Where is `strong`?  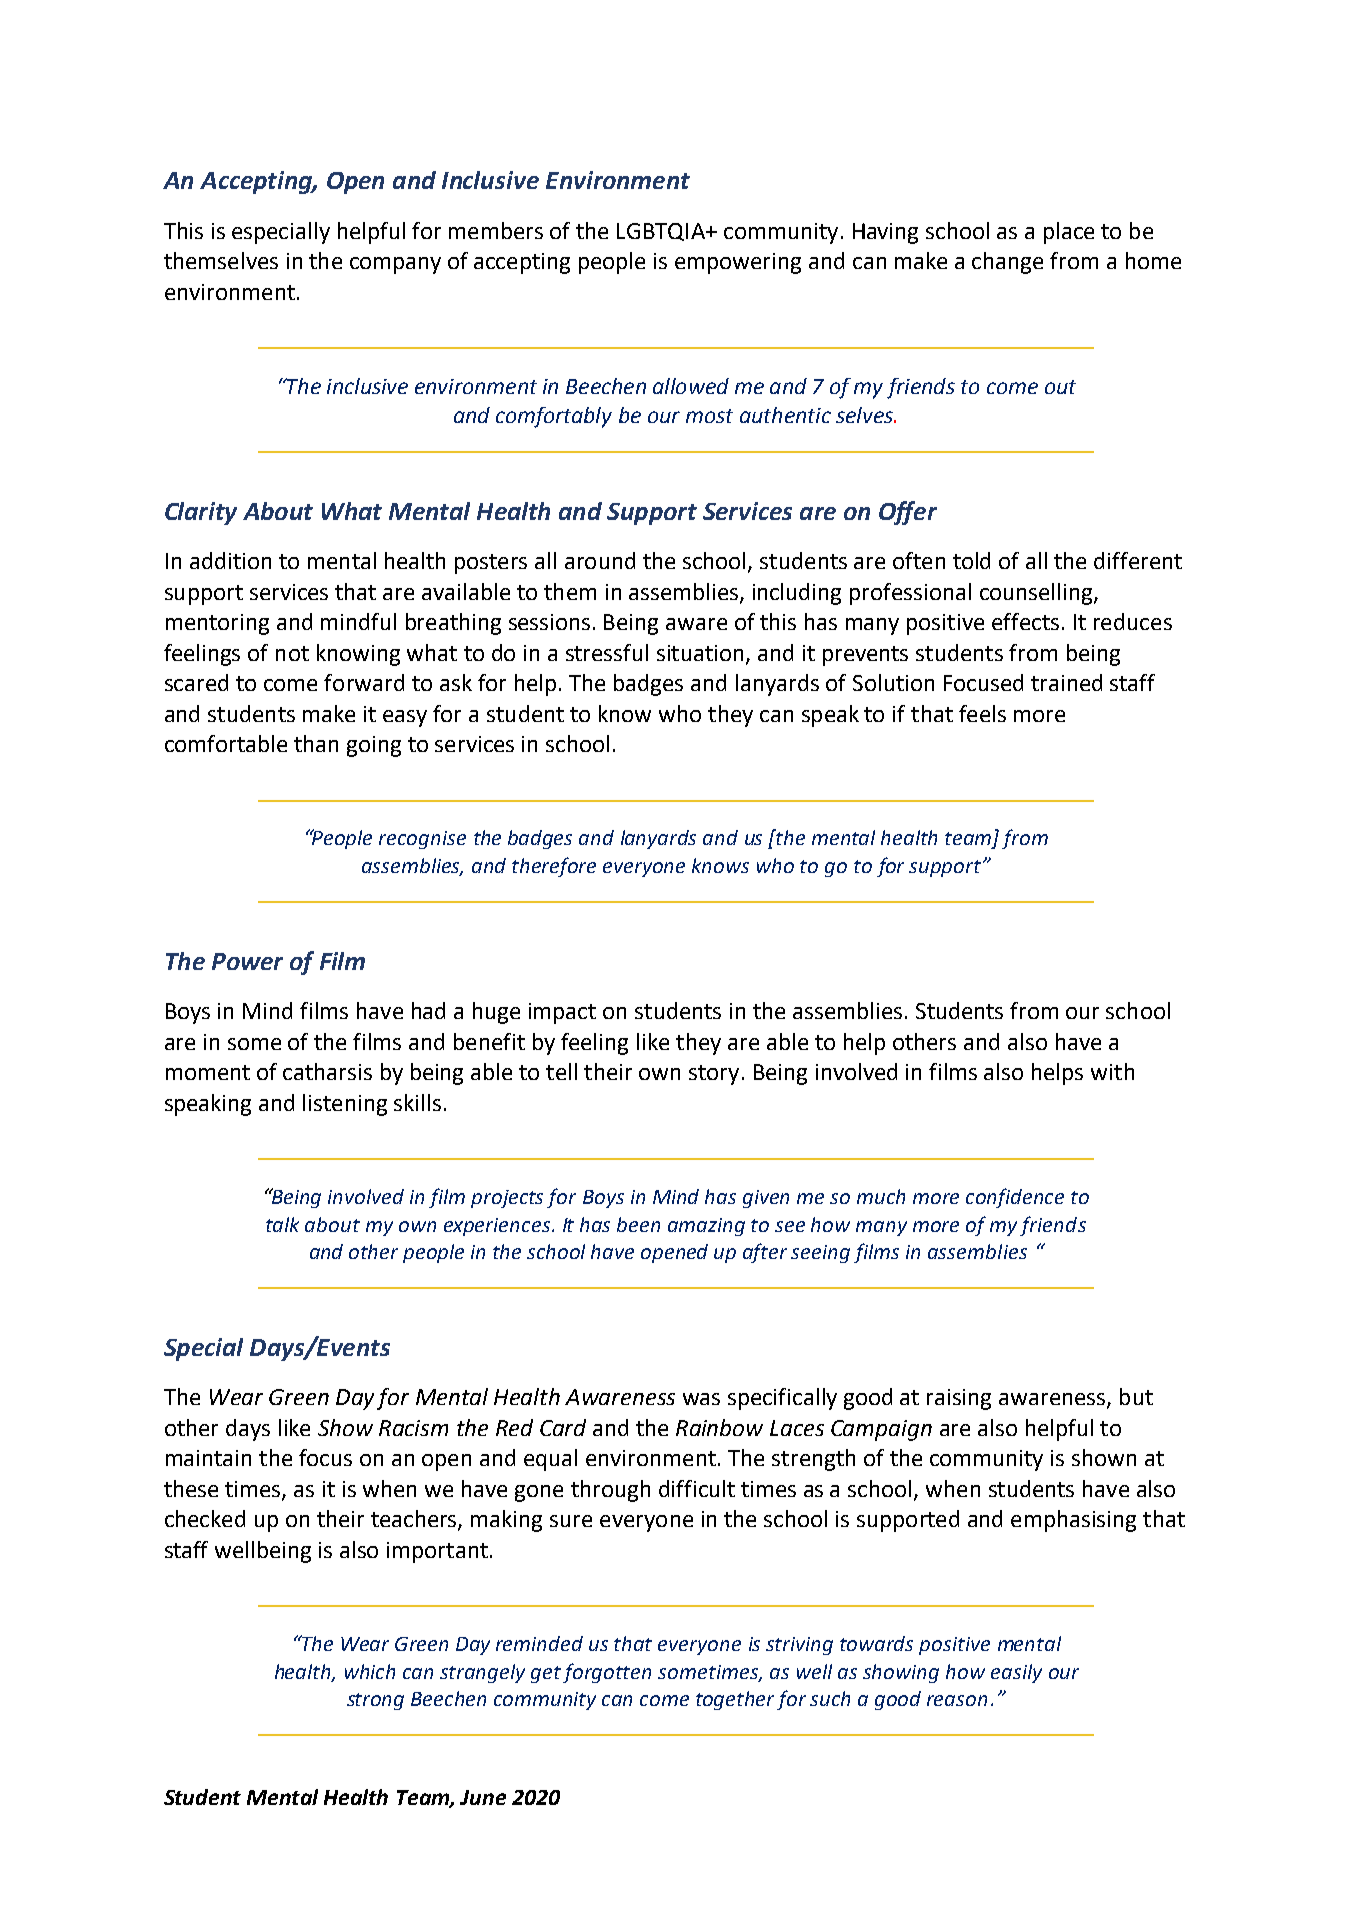
strong is located at coordinates (375, 1701).
